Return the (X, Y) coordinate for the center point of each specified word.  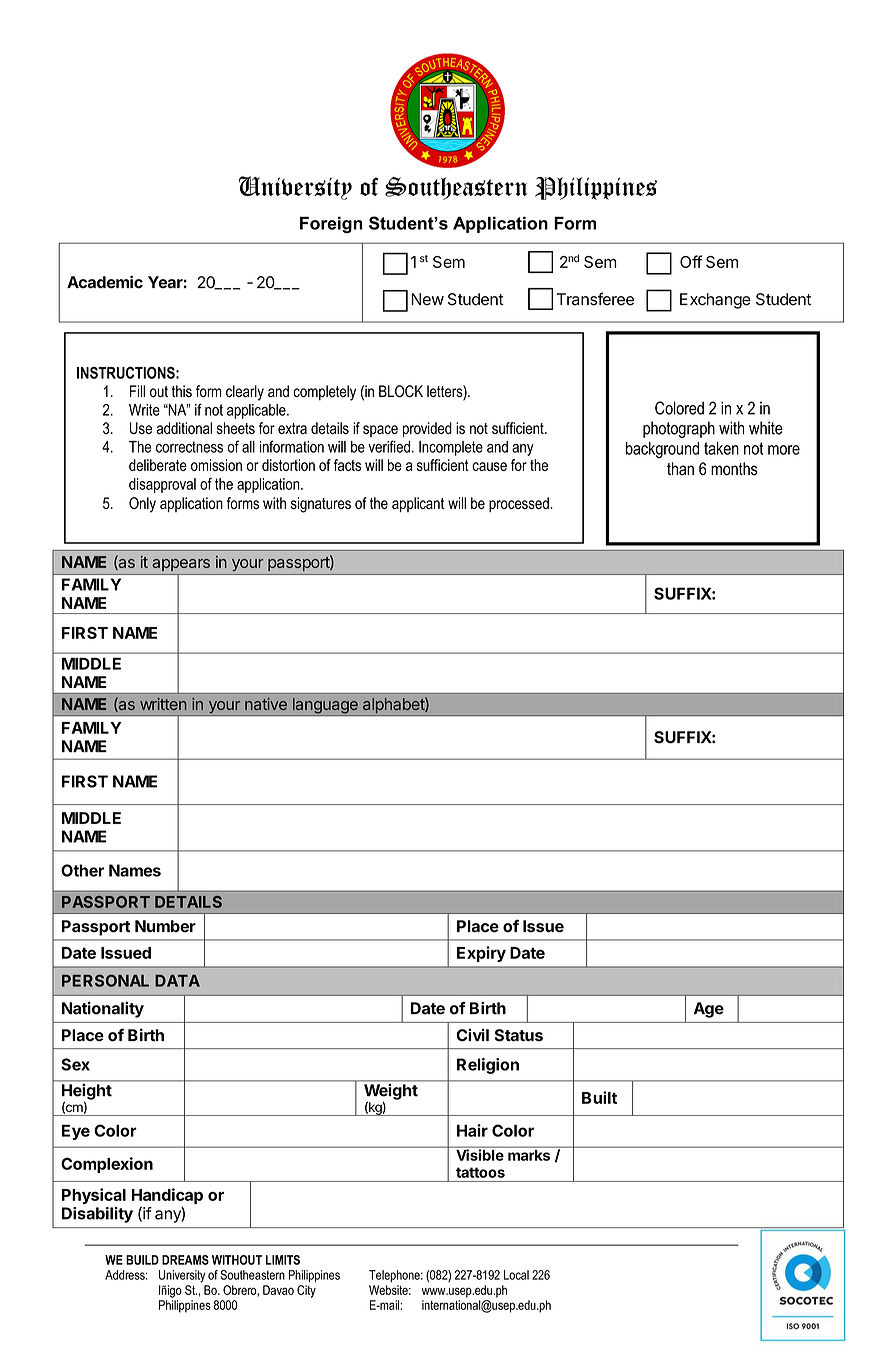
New (427, 299)
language (325, 707)
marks (529, 1155)
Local (516, 1275)
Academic (105, 282)
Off (691, 261)
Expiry (481, 954)
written (163, 704)
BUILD (142, 1260)
